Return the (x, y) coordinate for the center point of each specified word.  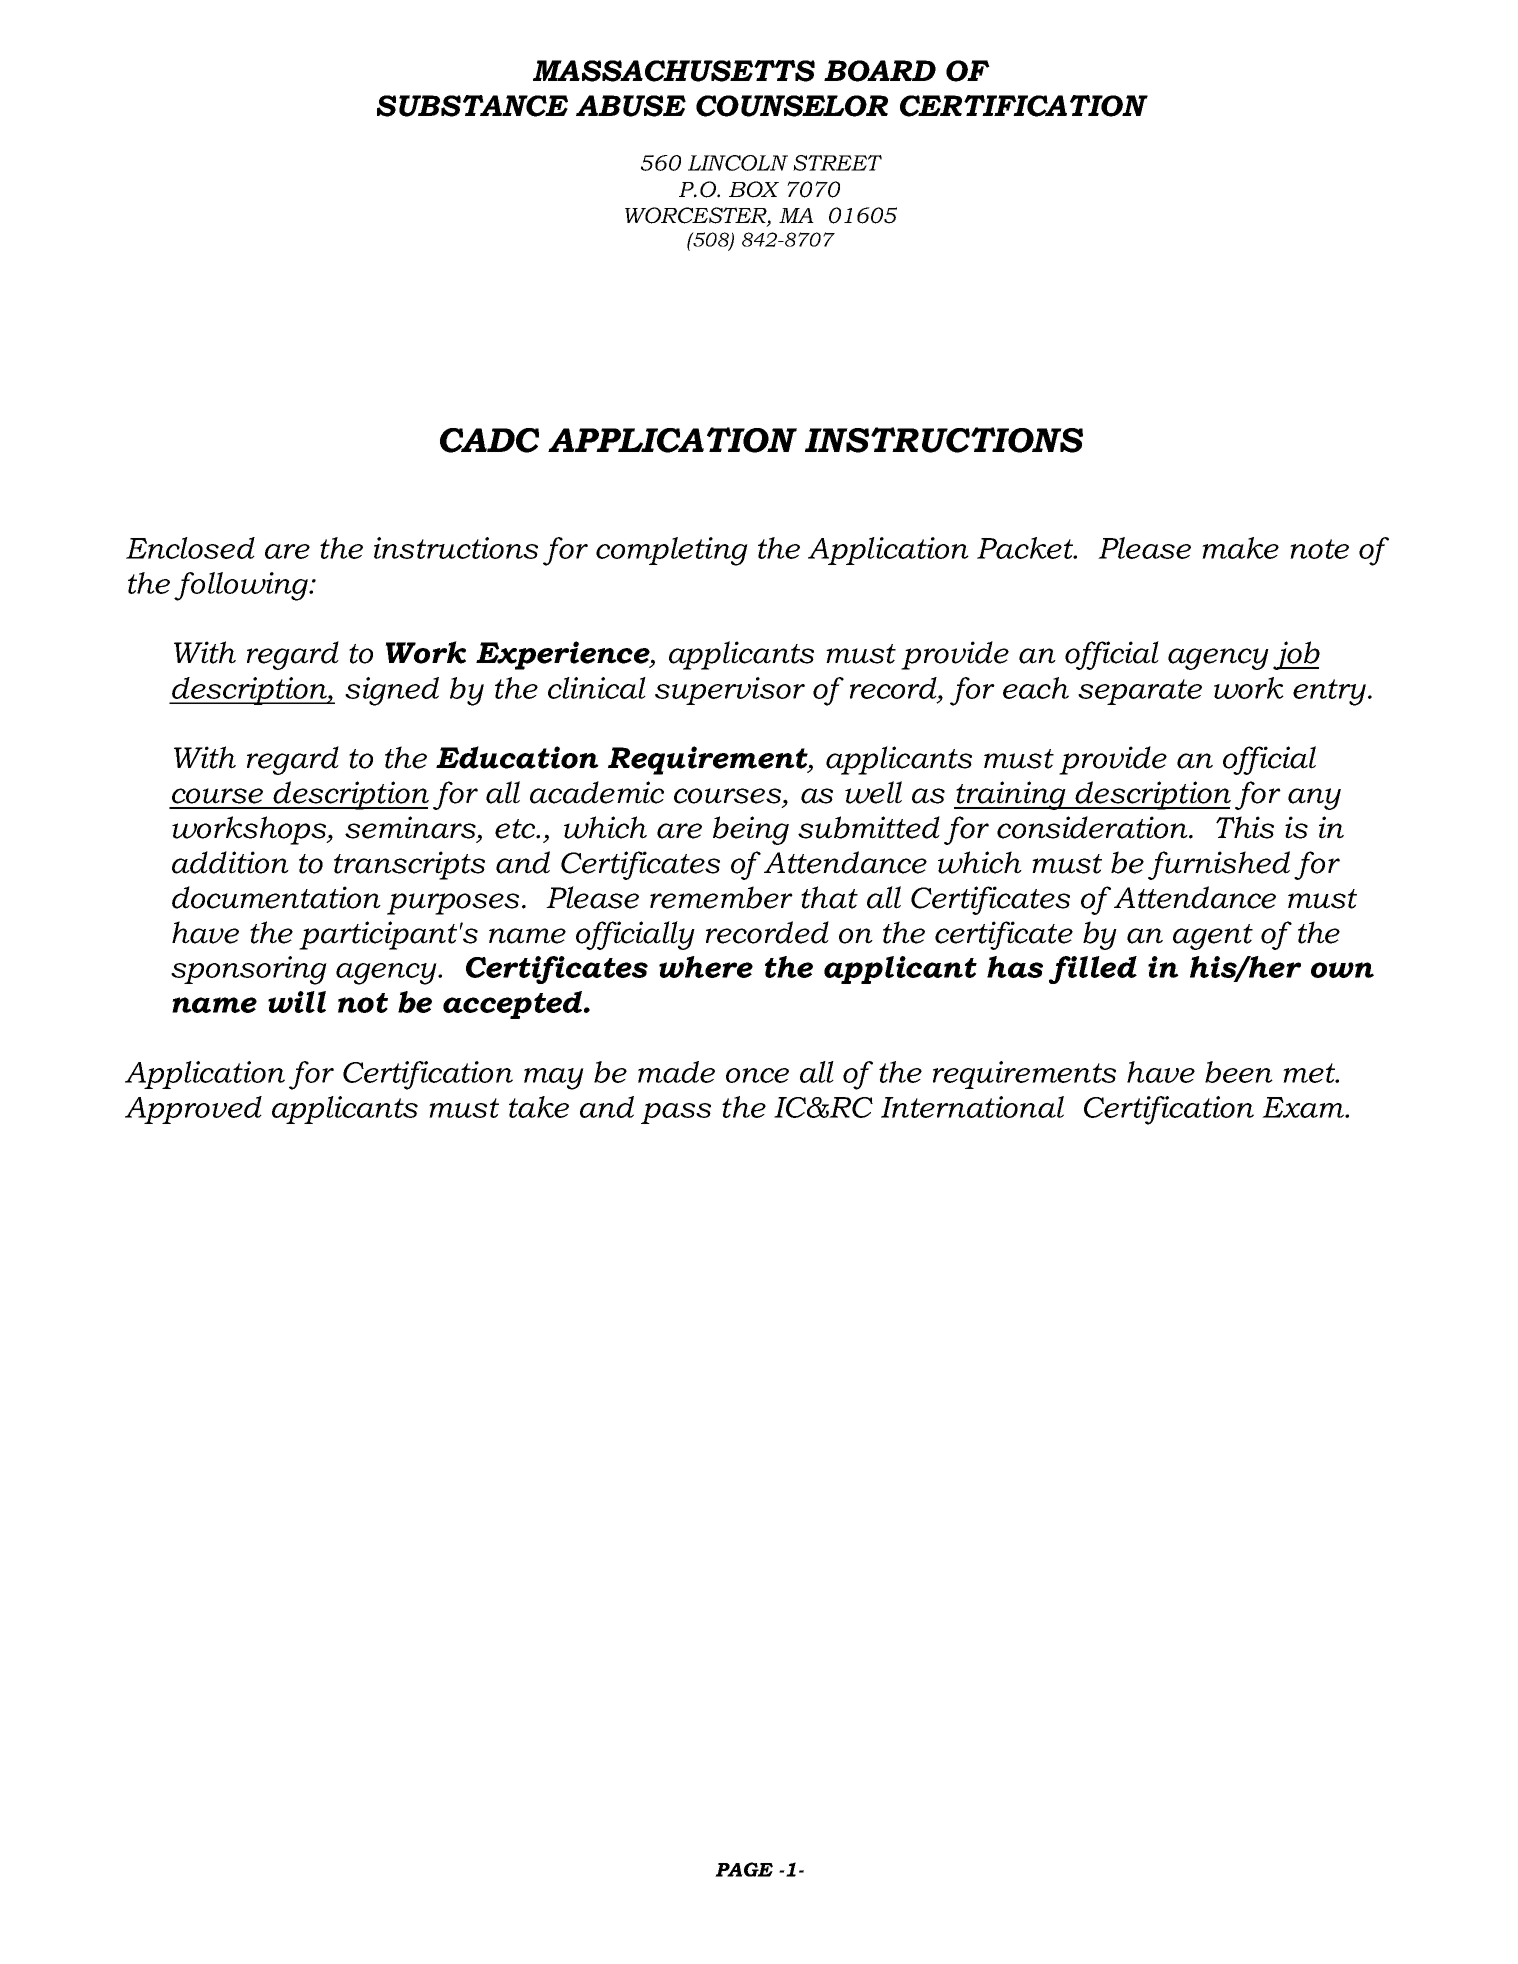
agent (1213, 937)
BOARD (880, 71)
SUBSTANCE (472, 106)
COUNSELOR (792, 106)
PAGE (744, 1869)
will (297, 1002)
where (706, 967)
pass (676, 1113)
